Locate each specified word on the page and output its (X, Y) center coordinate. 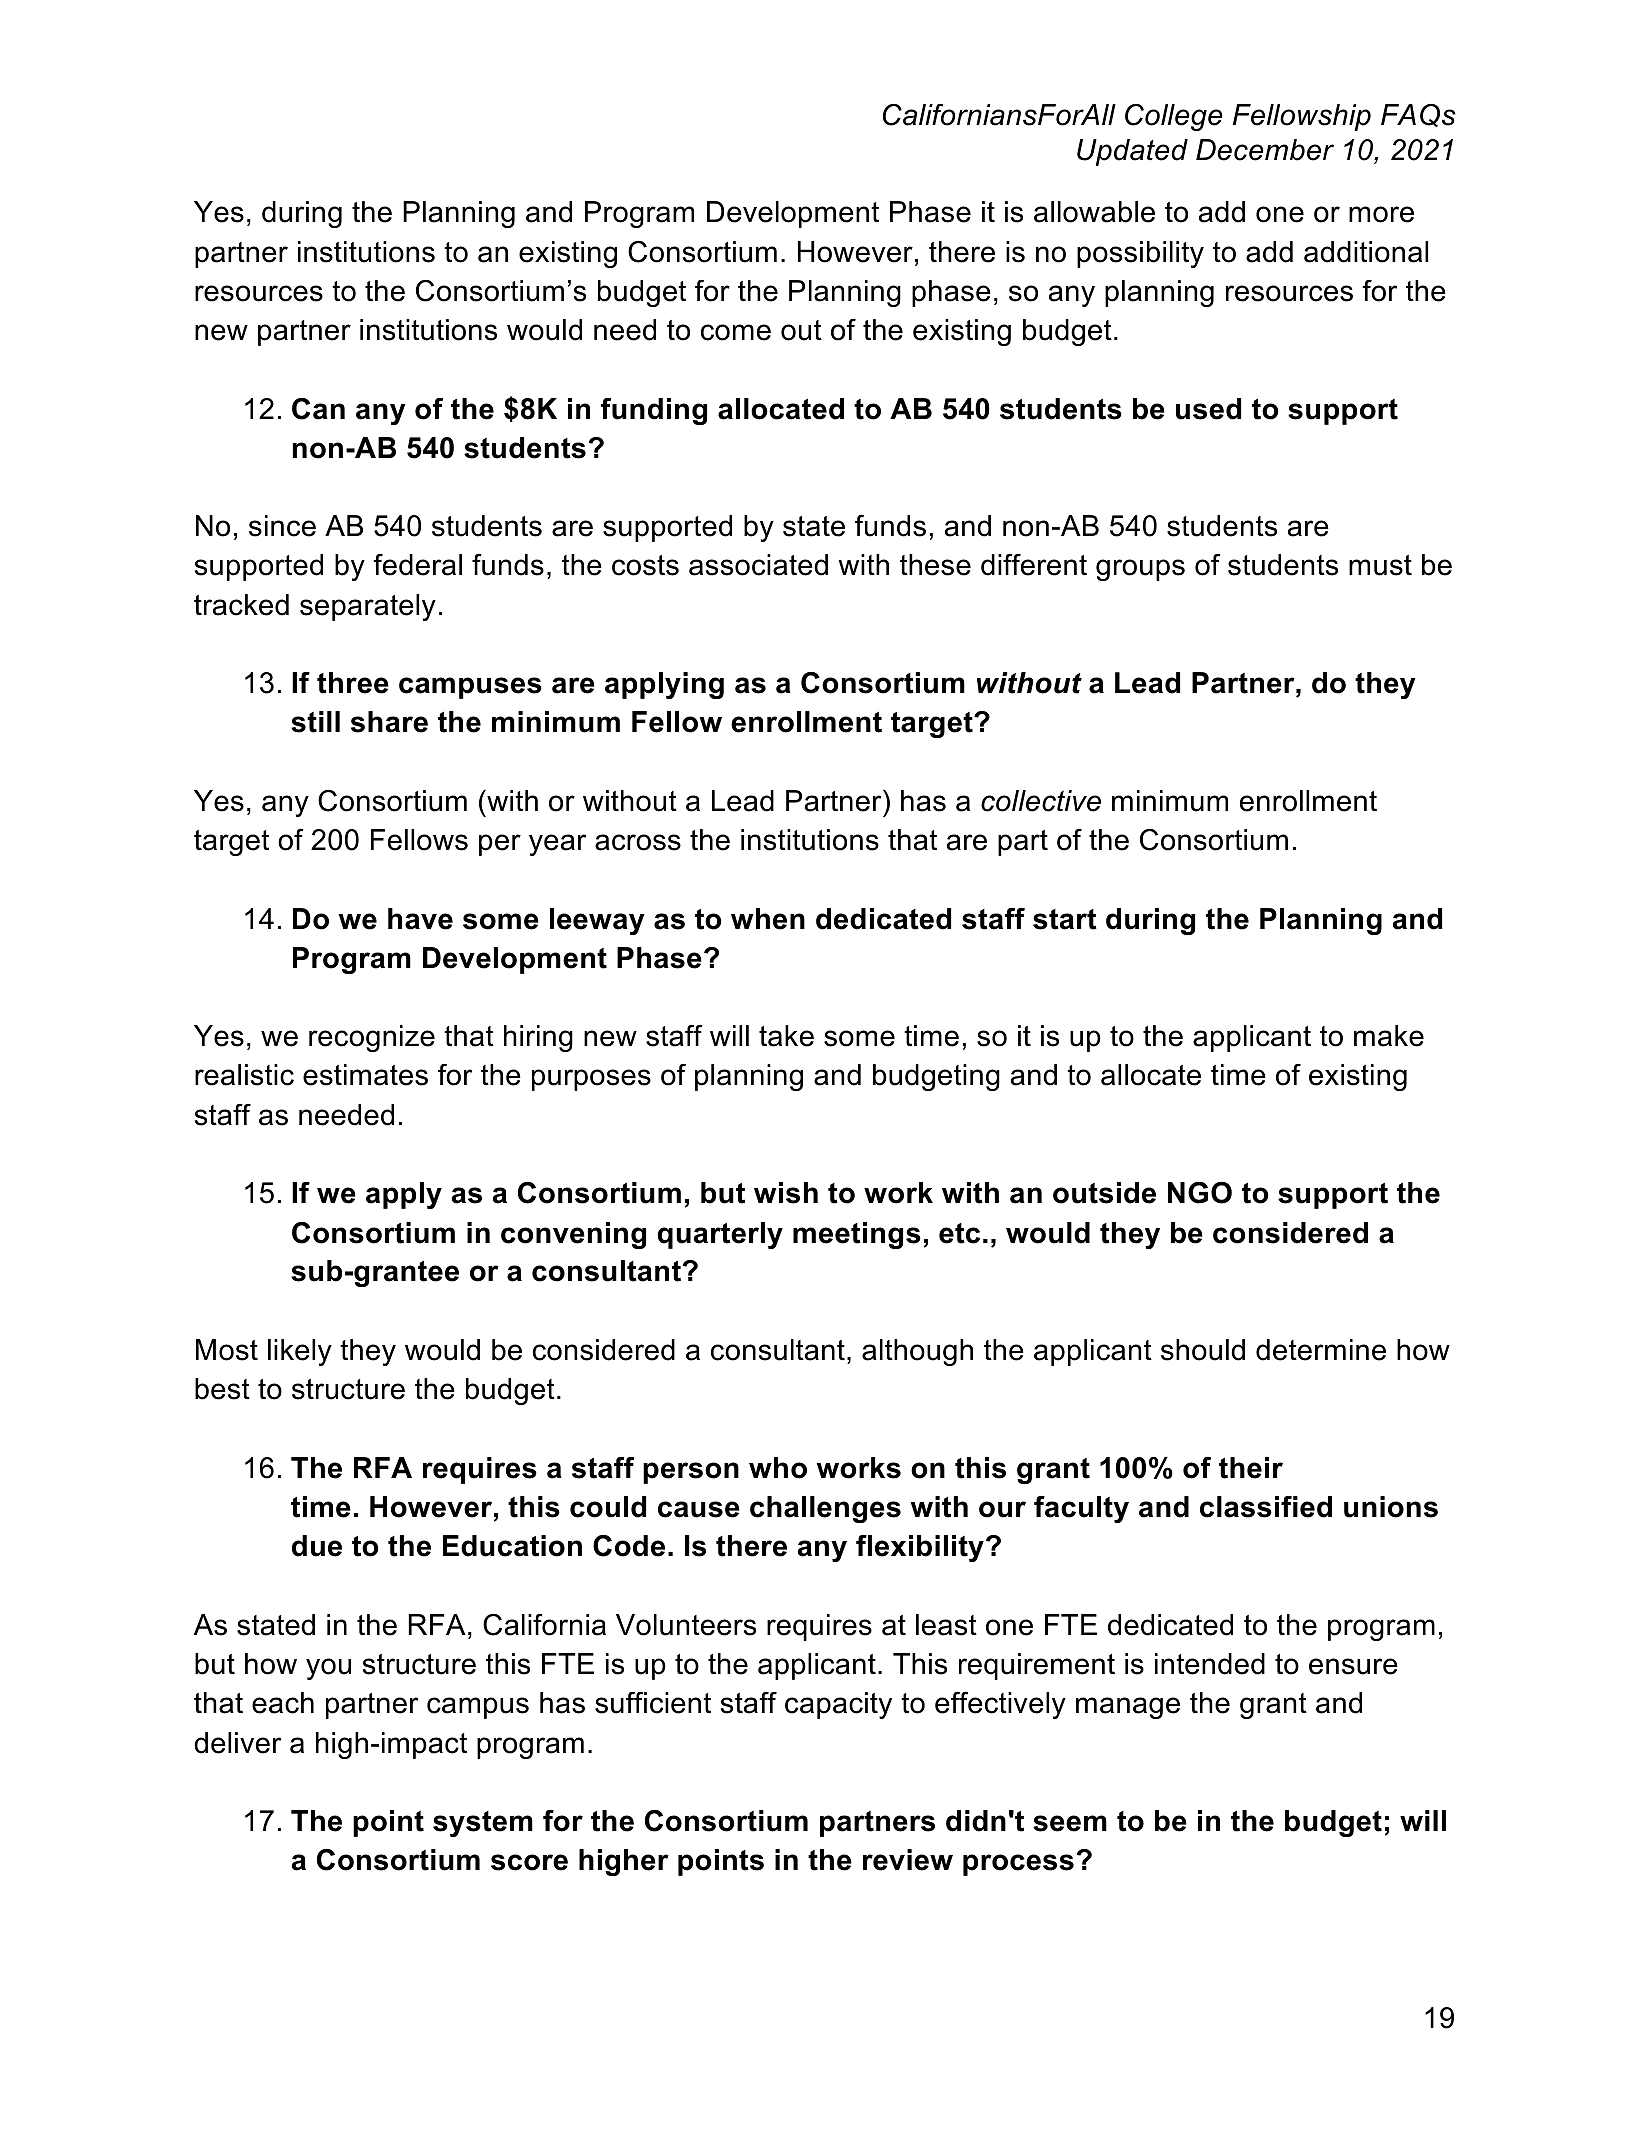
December (1265, 150)
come (736, 332)
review (908, 1860)
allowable (1094, 212)
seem (1070, 1823)
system (483, 1824)
